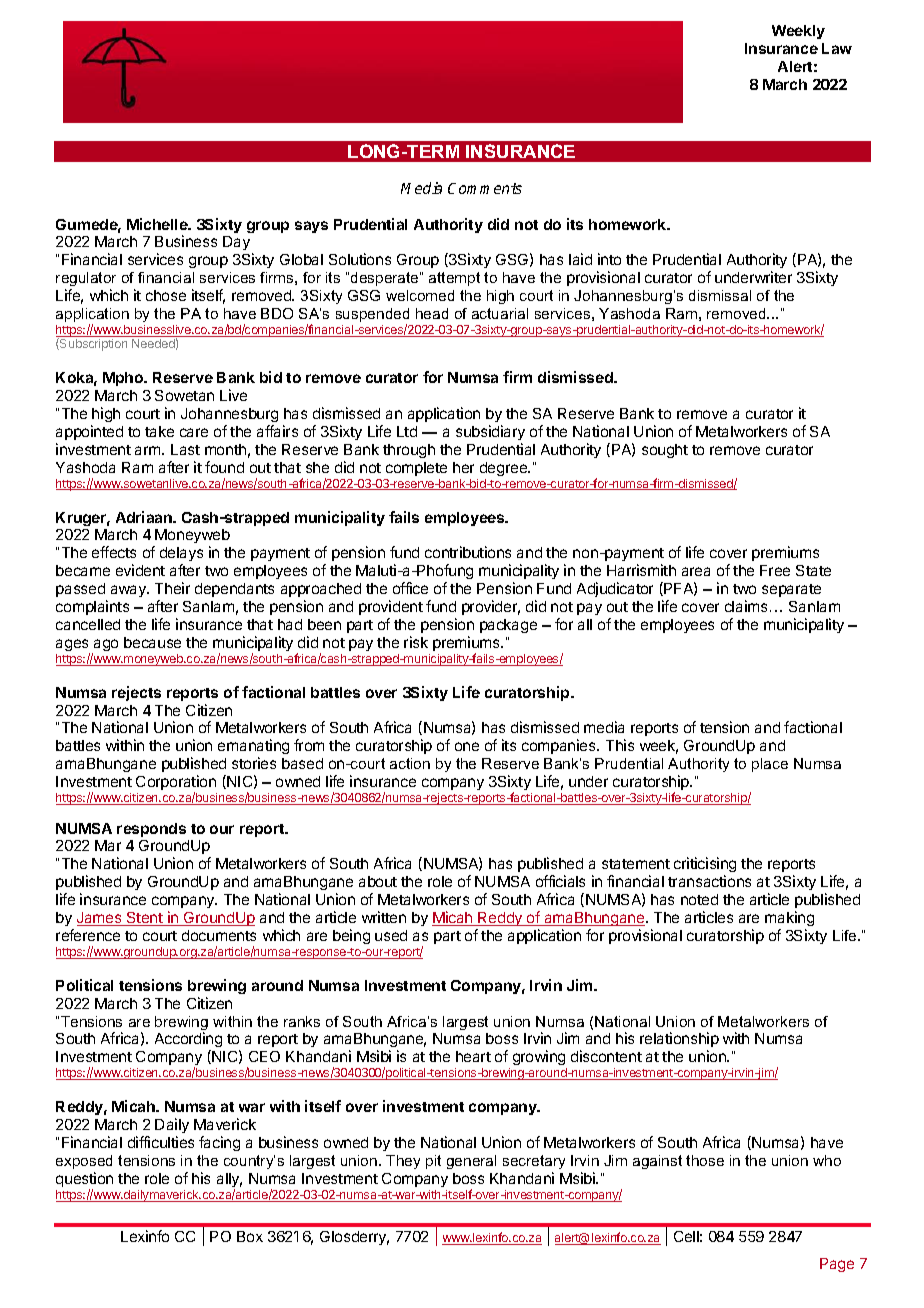 This screenshot has width=924, height=1308. I want to click on risk, so click(416, 642).
